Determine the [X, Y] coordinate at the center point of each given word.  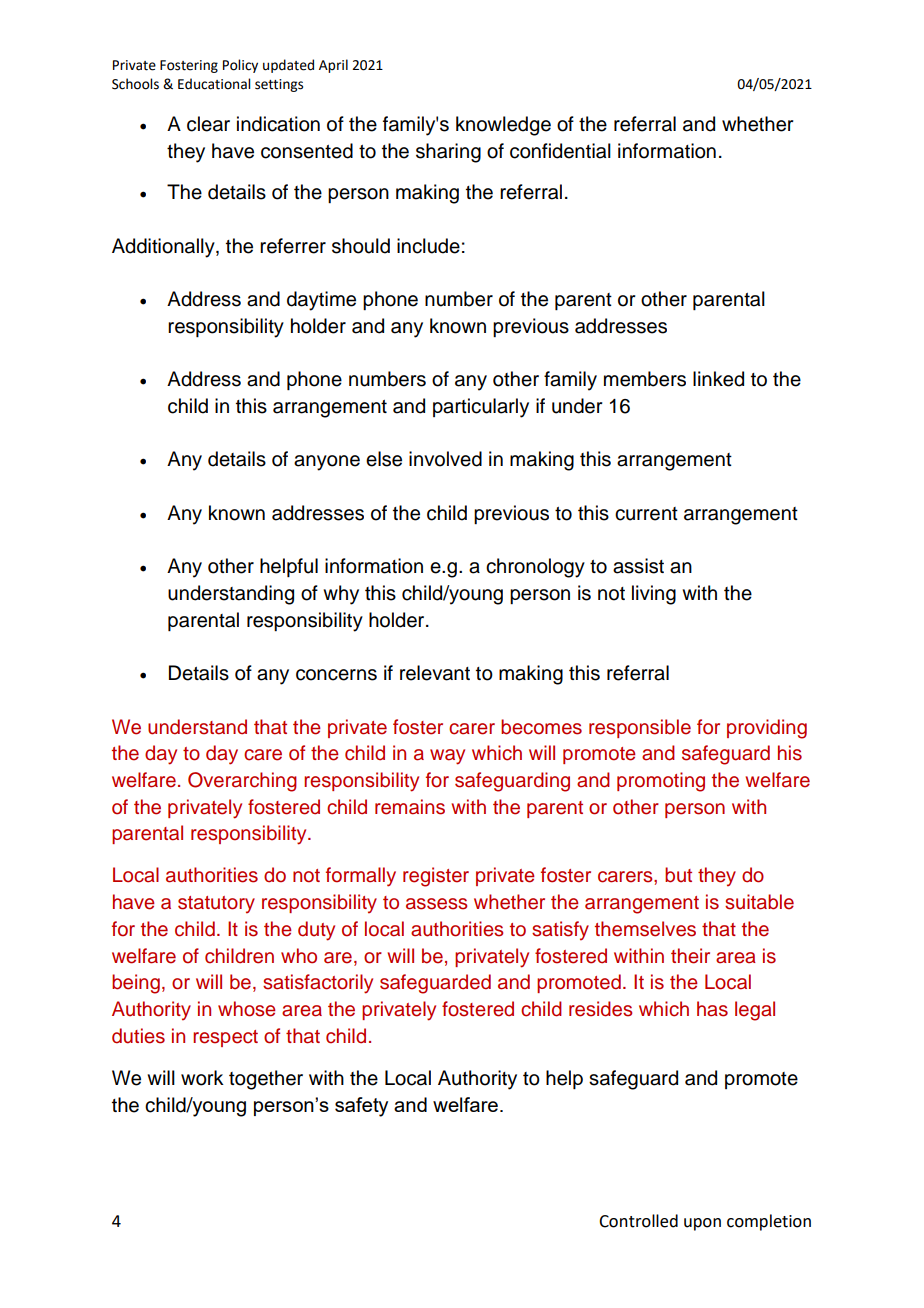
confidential [560, 151]
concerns [336, 675]
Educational [214, 84]
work [202, 1078]
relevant [435, 673]
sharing [448, 153]
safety [361, 1107]
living [654, 595]
